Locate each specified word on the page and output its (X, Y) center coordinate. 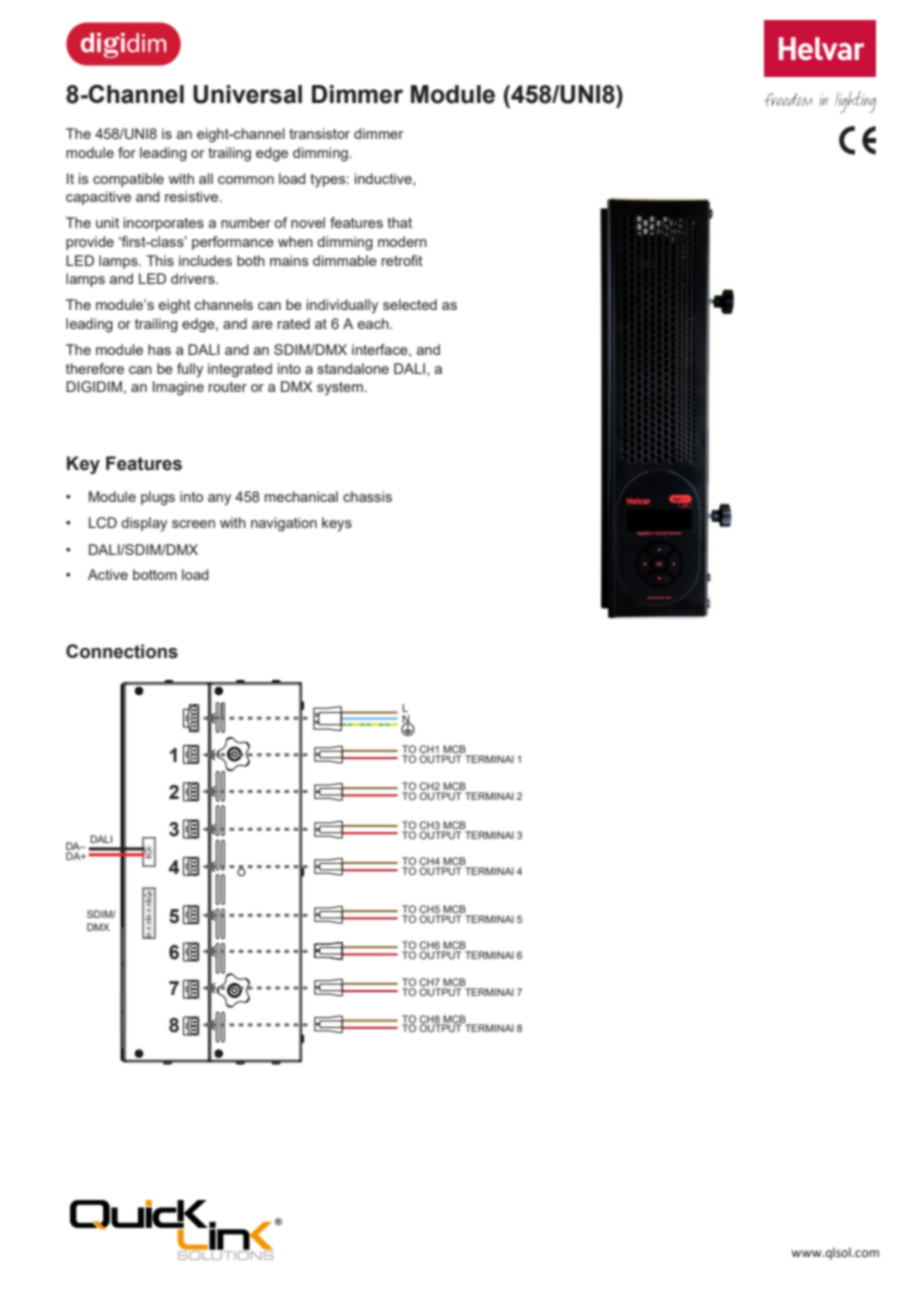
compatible (128, 180)
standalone (353, 368)
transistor (319, 133)
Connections (122, 651)
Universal (247, 94)
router (228, 387)
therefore (95, 368)
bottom (155, 574)
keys (337, 524)
